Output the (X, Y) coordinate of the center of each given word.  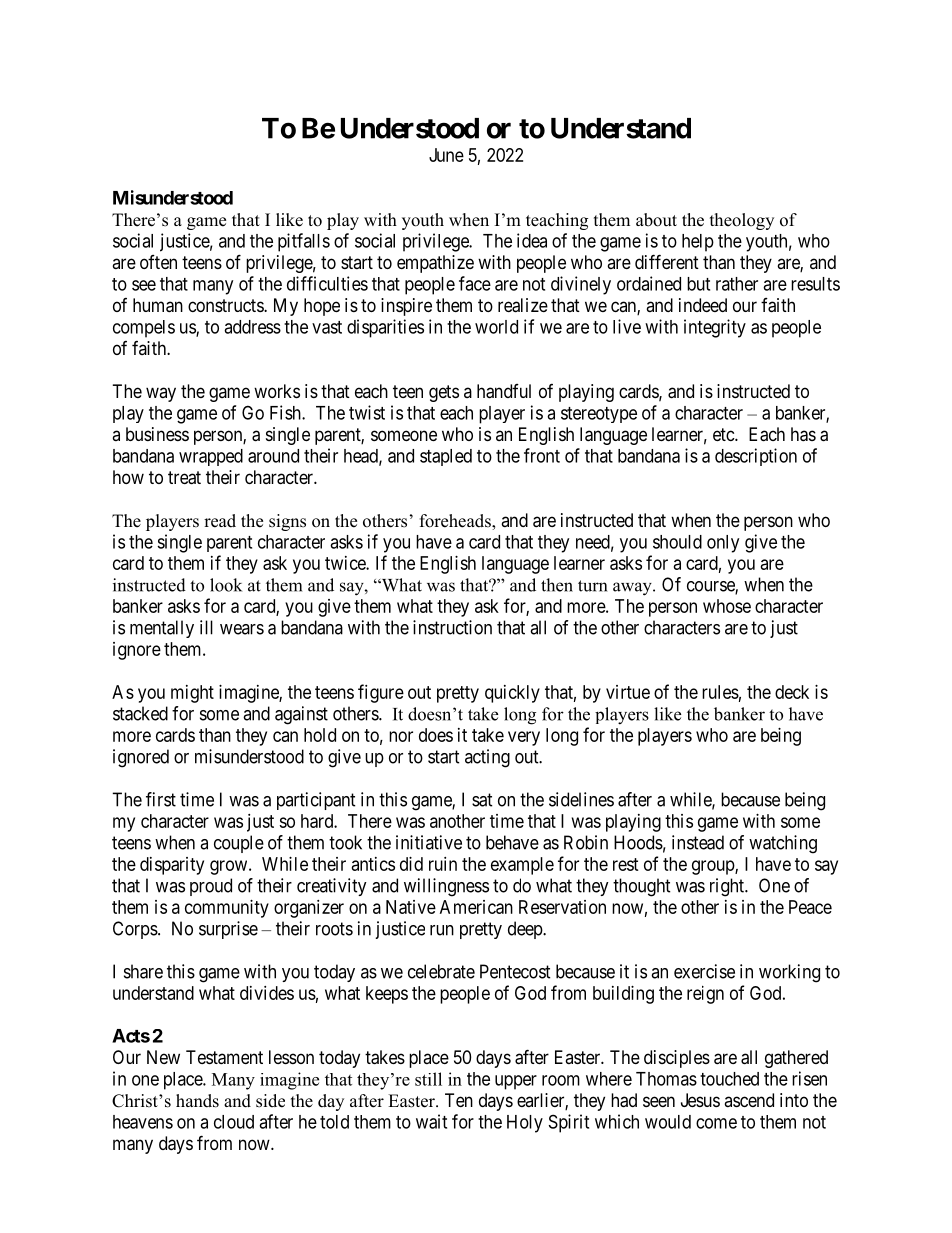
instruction (452, 627)
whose (727, 606)
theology (742, 221)
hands (197, 1101)
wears (242, 629)
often (158, 262)
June (446, 155)
